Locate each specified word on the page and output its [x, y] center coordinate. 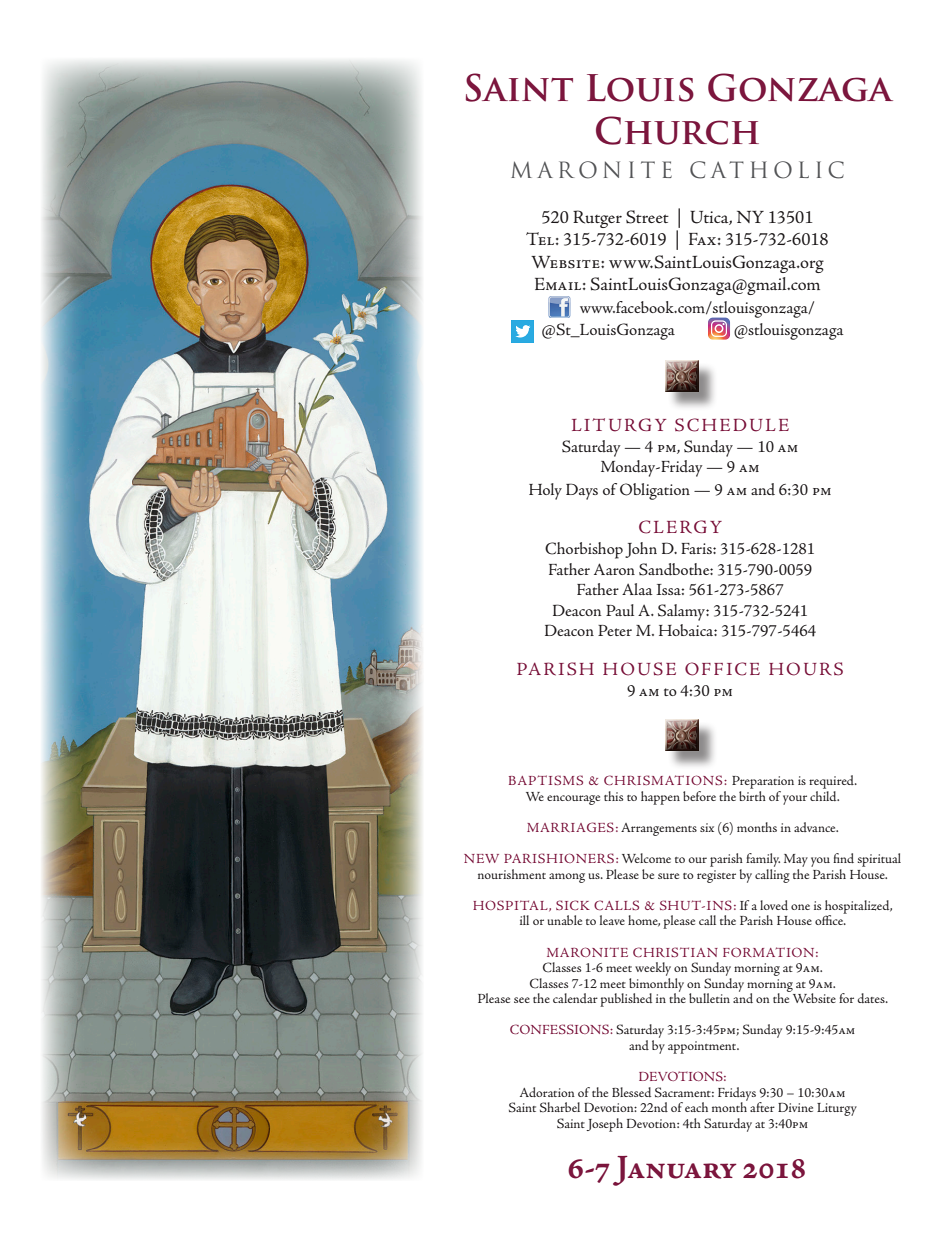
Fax [702, 239]
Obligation [655, 491]
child [824, 796]
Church [677, 130]
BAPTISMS [546, 780]
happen [660, 798]
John [641, 550]
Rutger [597, 219]
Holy [545, 491]
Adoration [547, 1092]
